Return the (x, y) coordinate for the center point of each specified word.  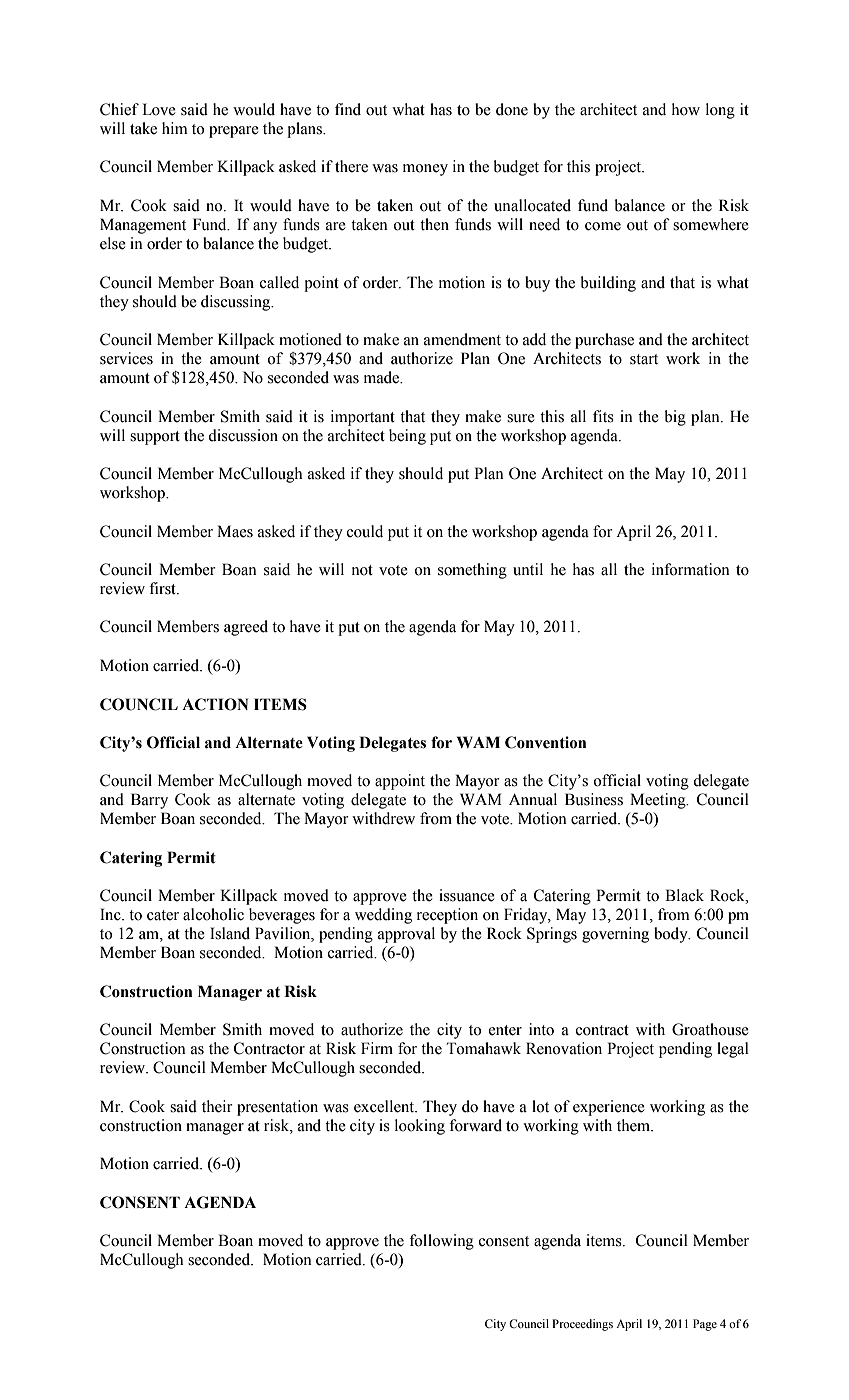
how (686, 109)
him (175, 128)
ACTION (215, 704)
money (425, 170)
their (217, 1106)
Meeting (659, 801)
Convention (545, 742)
